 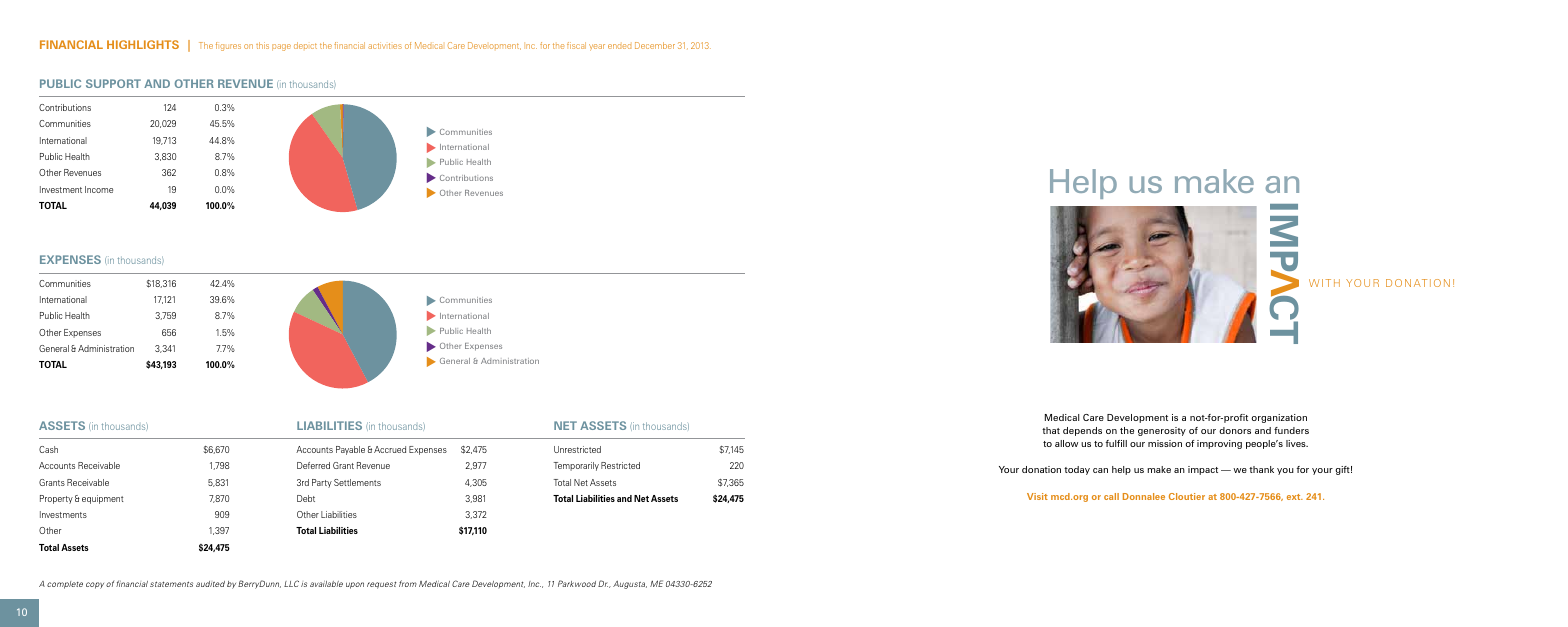 I want to click on ended, so click(x=619, y=46).
